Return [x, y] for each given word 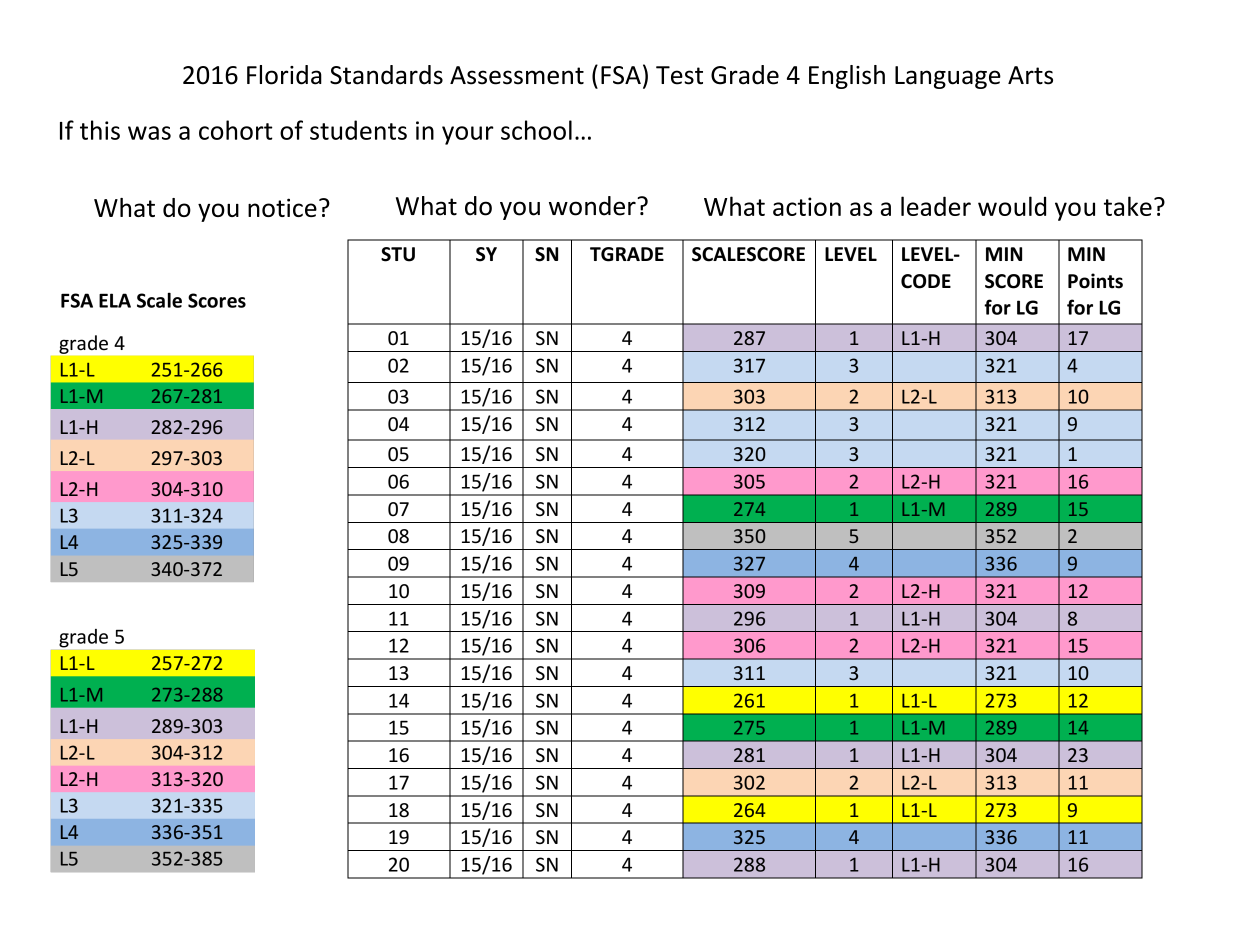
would [1012, 206]
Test [679, 75]
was [149, 133]
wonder [593, 206]
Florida [284, 75]
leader [936, 206]
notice [282, 207]
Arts [1030, 75]
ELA [115, 300]
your [468, 135]
